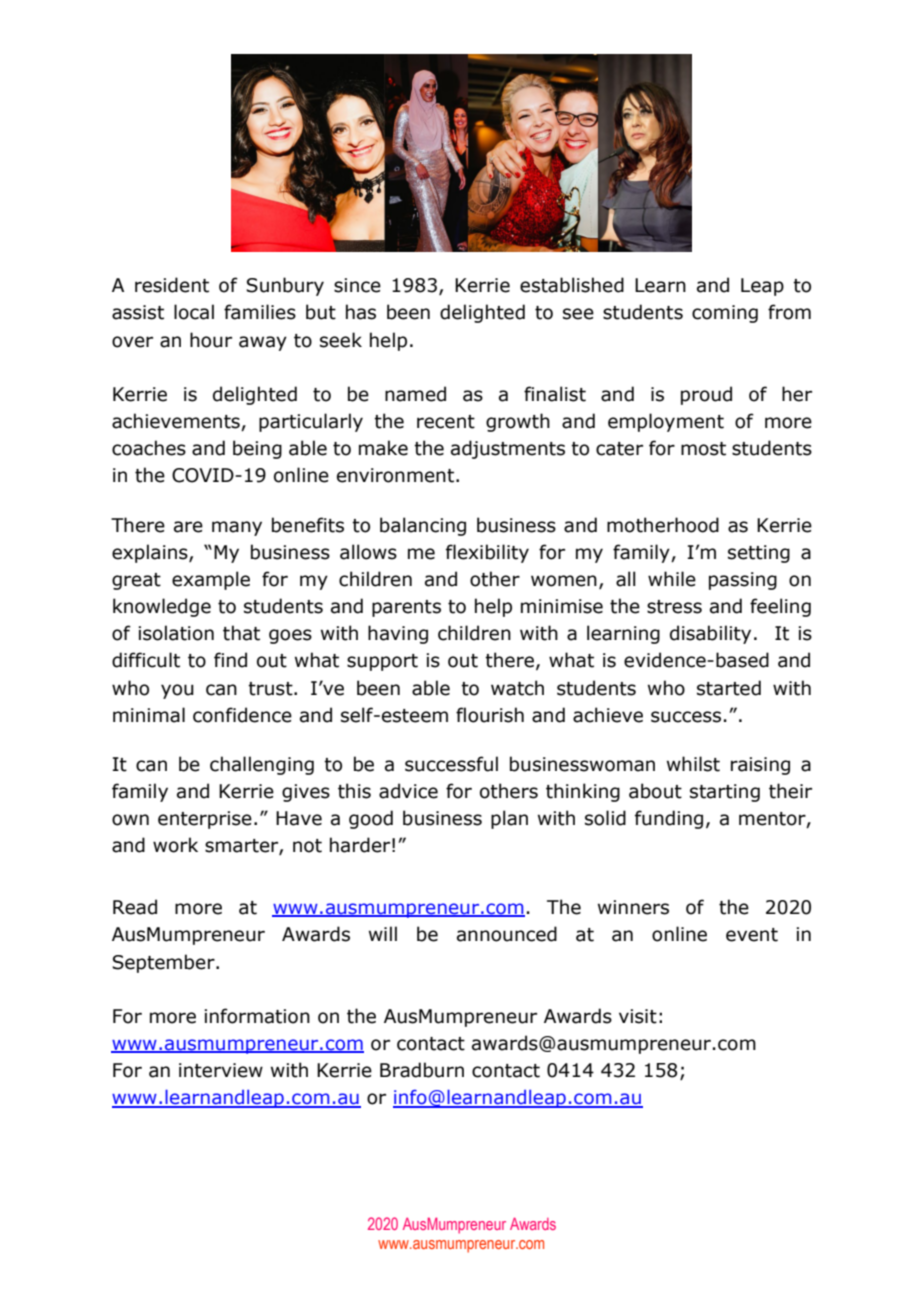  Describe the element at coordinates (361, 312) in the page. I see `has` at that location.
